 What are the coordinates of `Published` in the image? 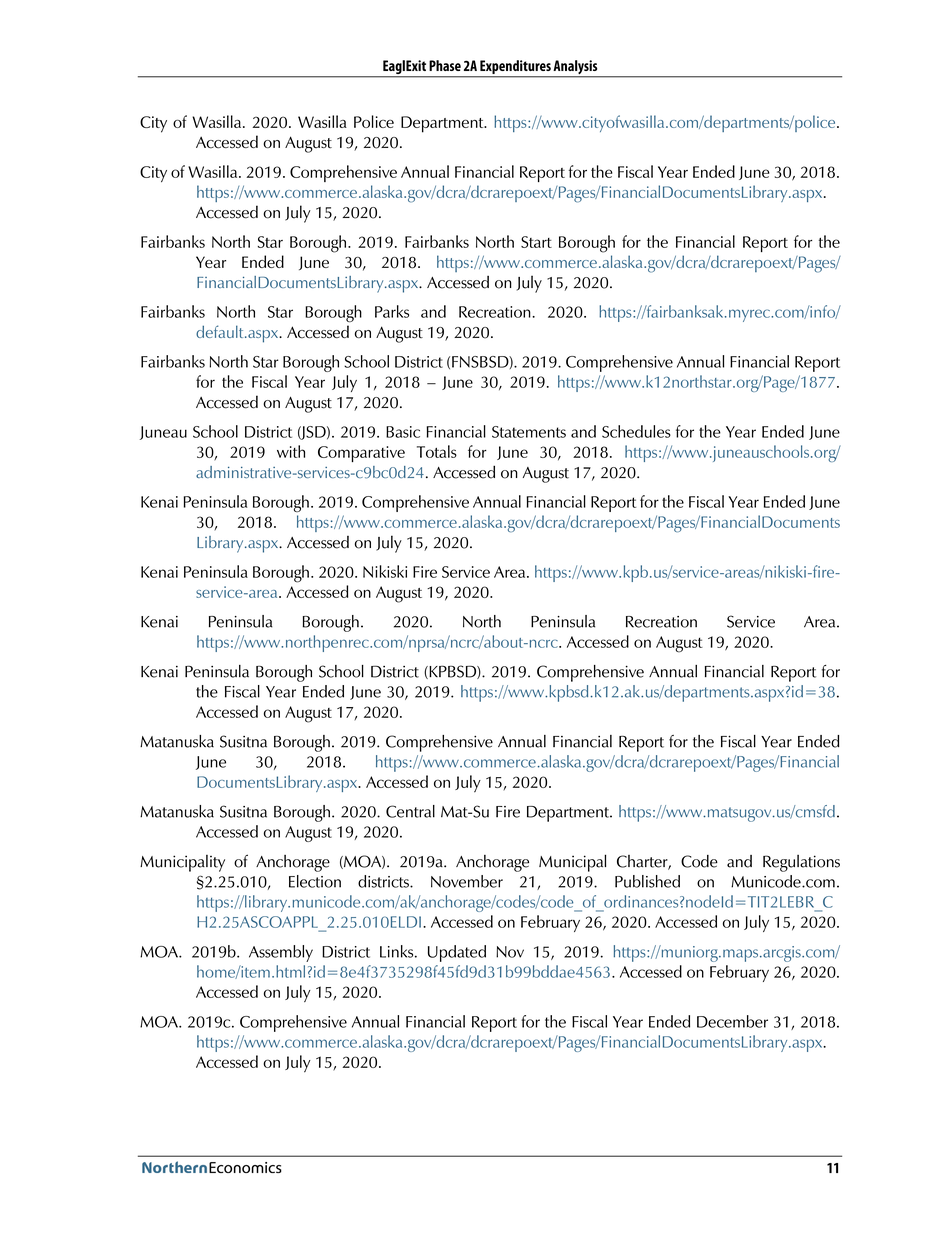 It's located at (647, 881).
